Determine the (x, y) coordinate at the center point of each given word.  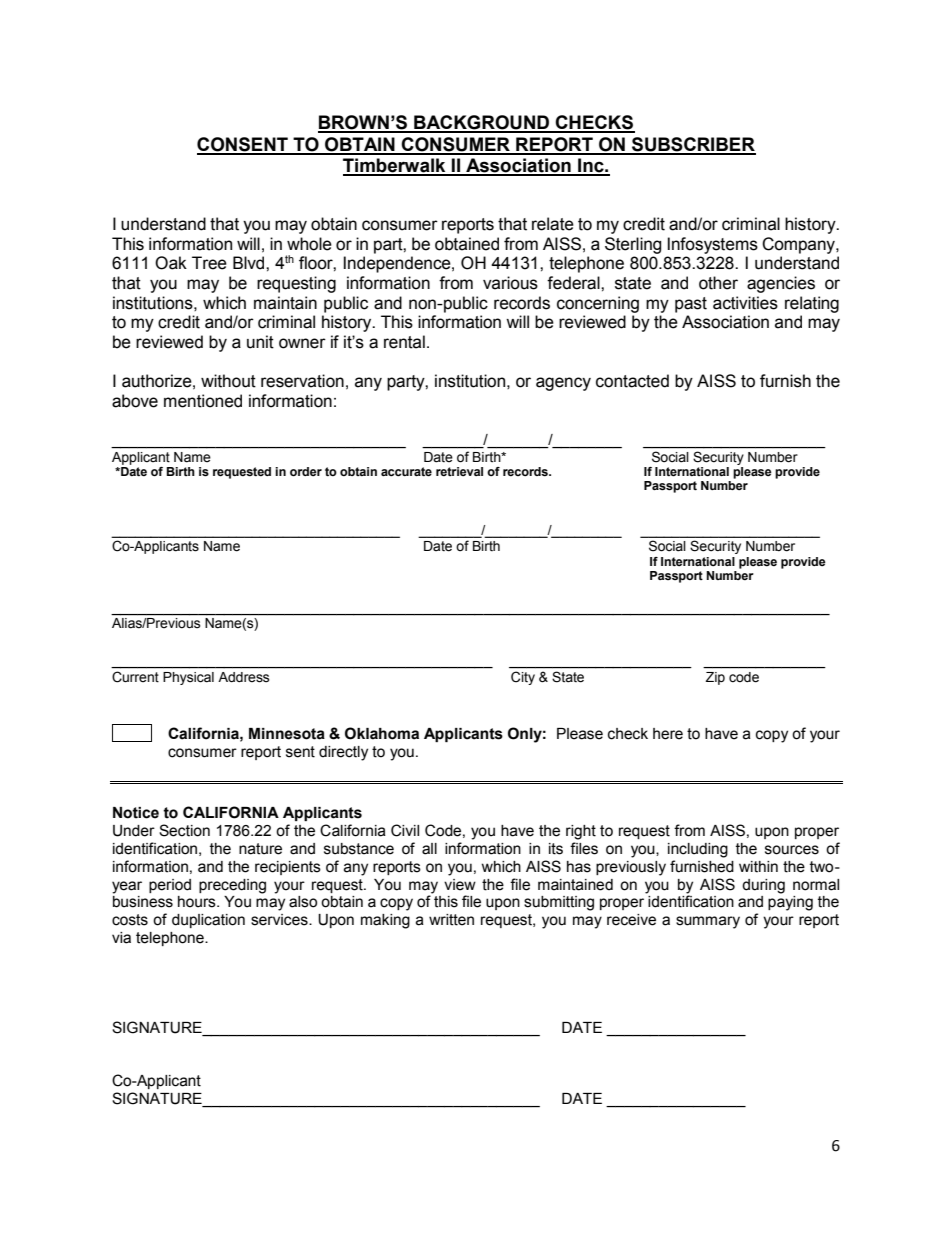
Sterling (633, 245)
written (451, 920)
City (523, 678)
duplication (208, 921)
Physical (188, 678)
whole (309, 244)
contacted (632, 381)
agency (563, 384)
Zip (715, 678)
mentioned (203, 401)
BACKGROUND (482, 123)
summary (708, 922)
